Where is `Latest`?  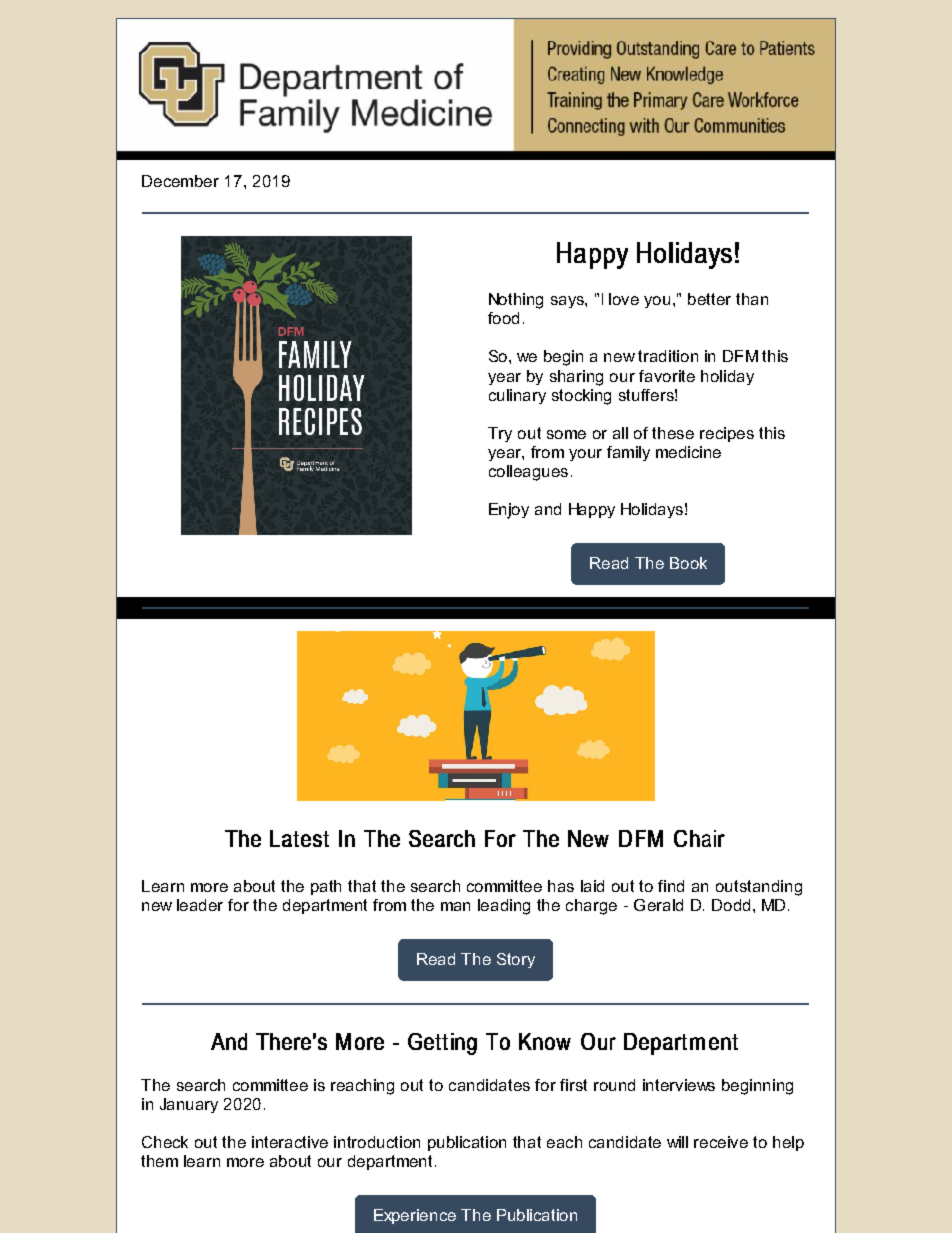
Latest is located at coordinates (299, 838).
